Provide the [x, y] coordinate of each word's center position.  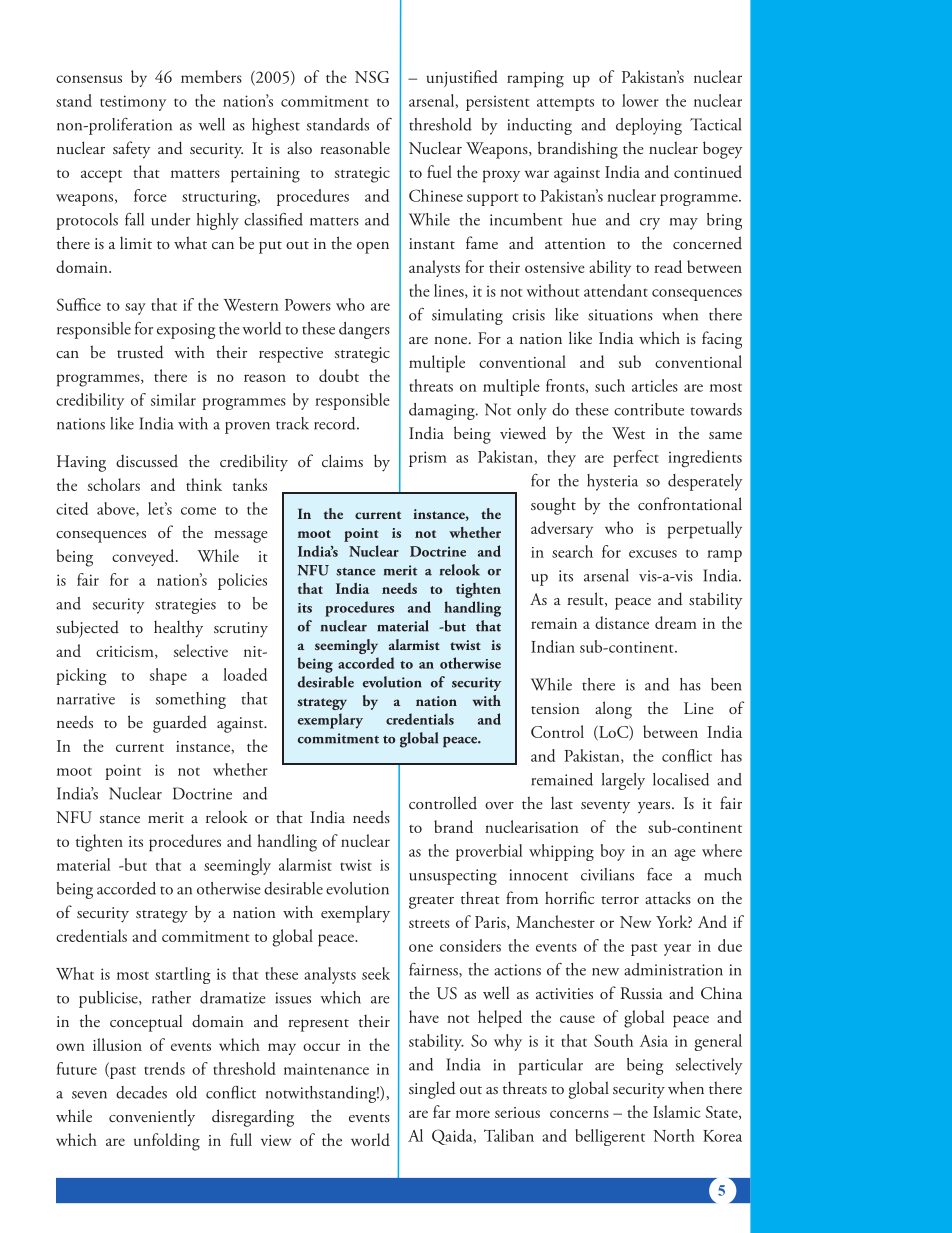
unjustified [462, 78]
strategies [185, 606]
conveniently [152, 1118]
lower [640, 100]
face [659, 874]
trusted [140, 352]
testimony [133, 103]
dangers [364, 330]
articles [655, 385]
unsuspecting [453, 877]
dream [676, 622]
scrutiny [241, 630]
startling [183, 975]
